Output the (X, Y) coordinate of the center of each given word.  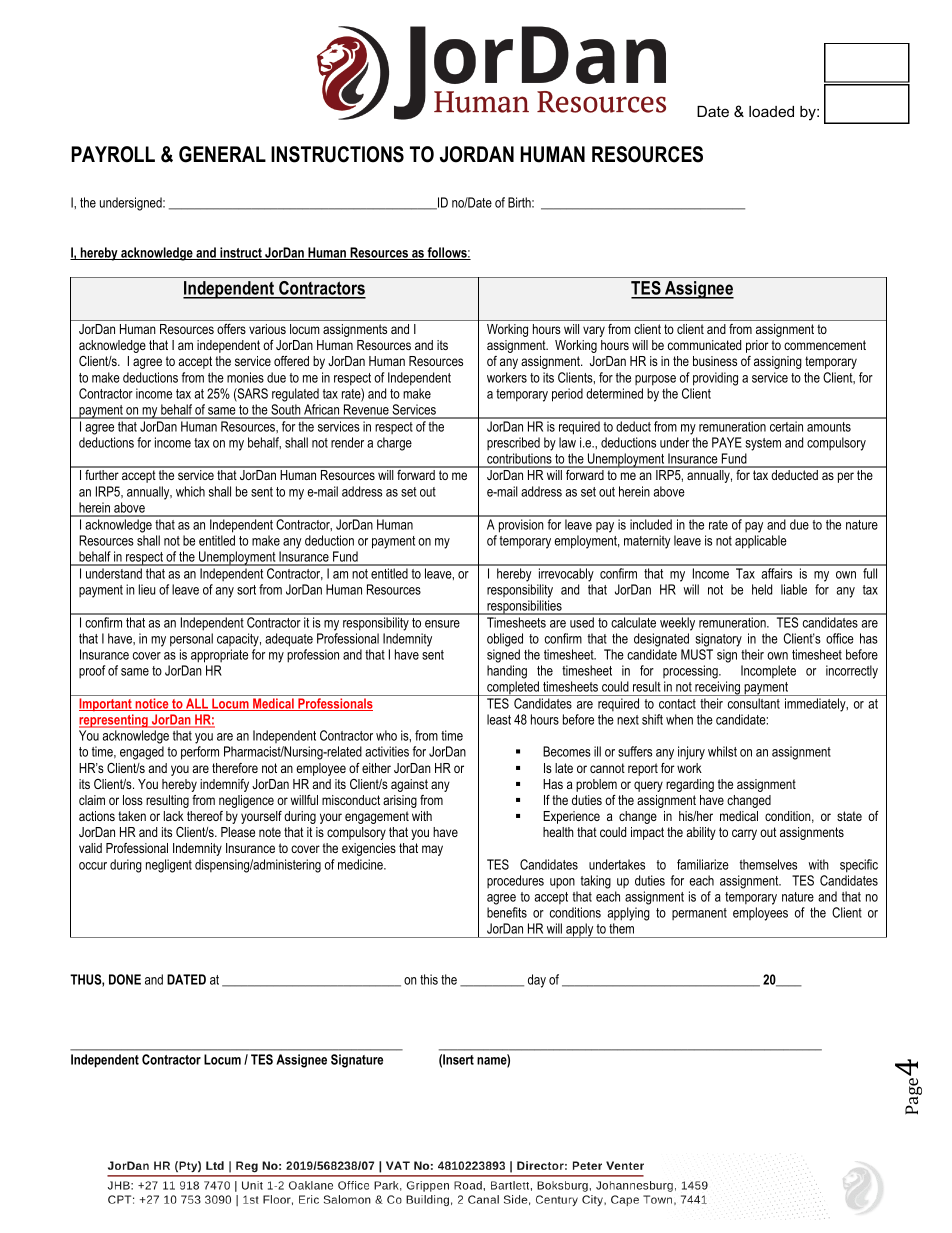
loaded (771, 111)
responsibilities (524, 607)
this (429, 979)
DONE (125, 979)
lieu (147, 589)
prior (757, 346)
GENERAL (222, 154)
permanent (699, 914)
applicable (761, 542)
